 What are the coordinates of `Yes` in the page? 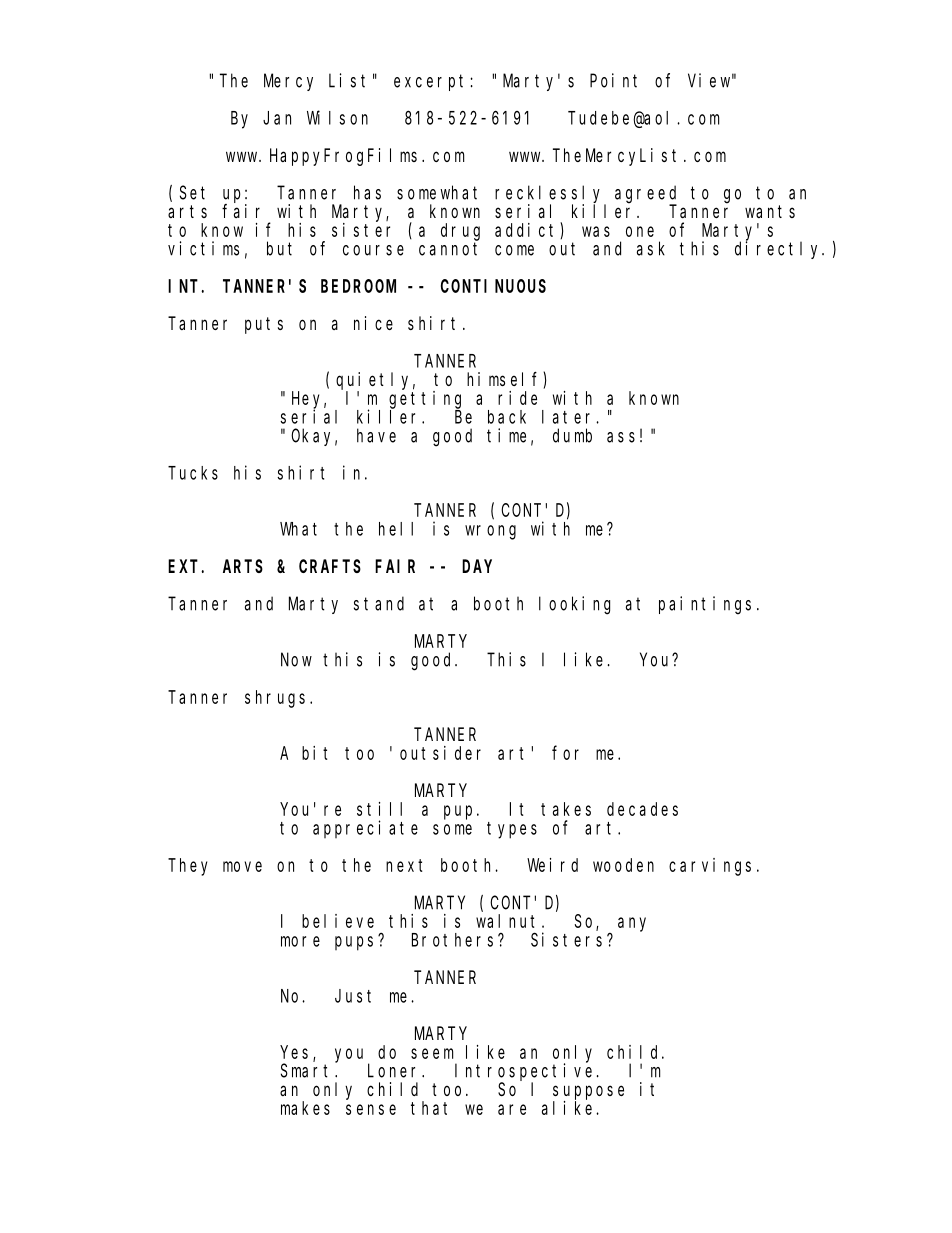 It's located at (297, 1053).
